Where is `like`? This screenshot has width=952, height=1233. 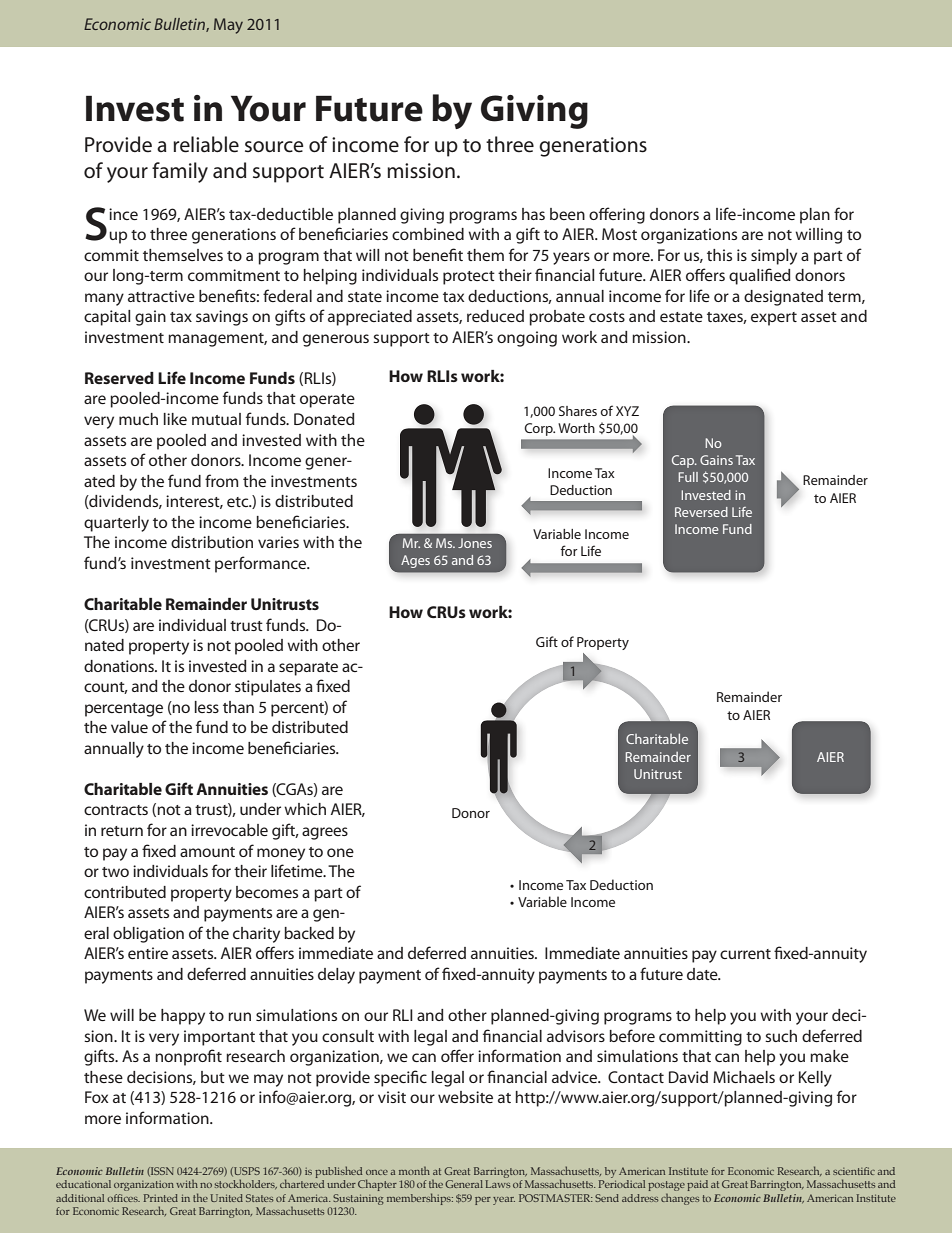
like is located at coordinates (175, 419).
